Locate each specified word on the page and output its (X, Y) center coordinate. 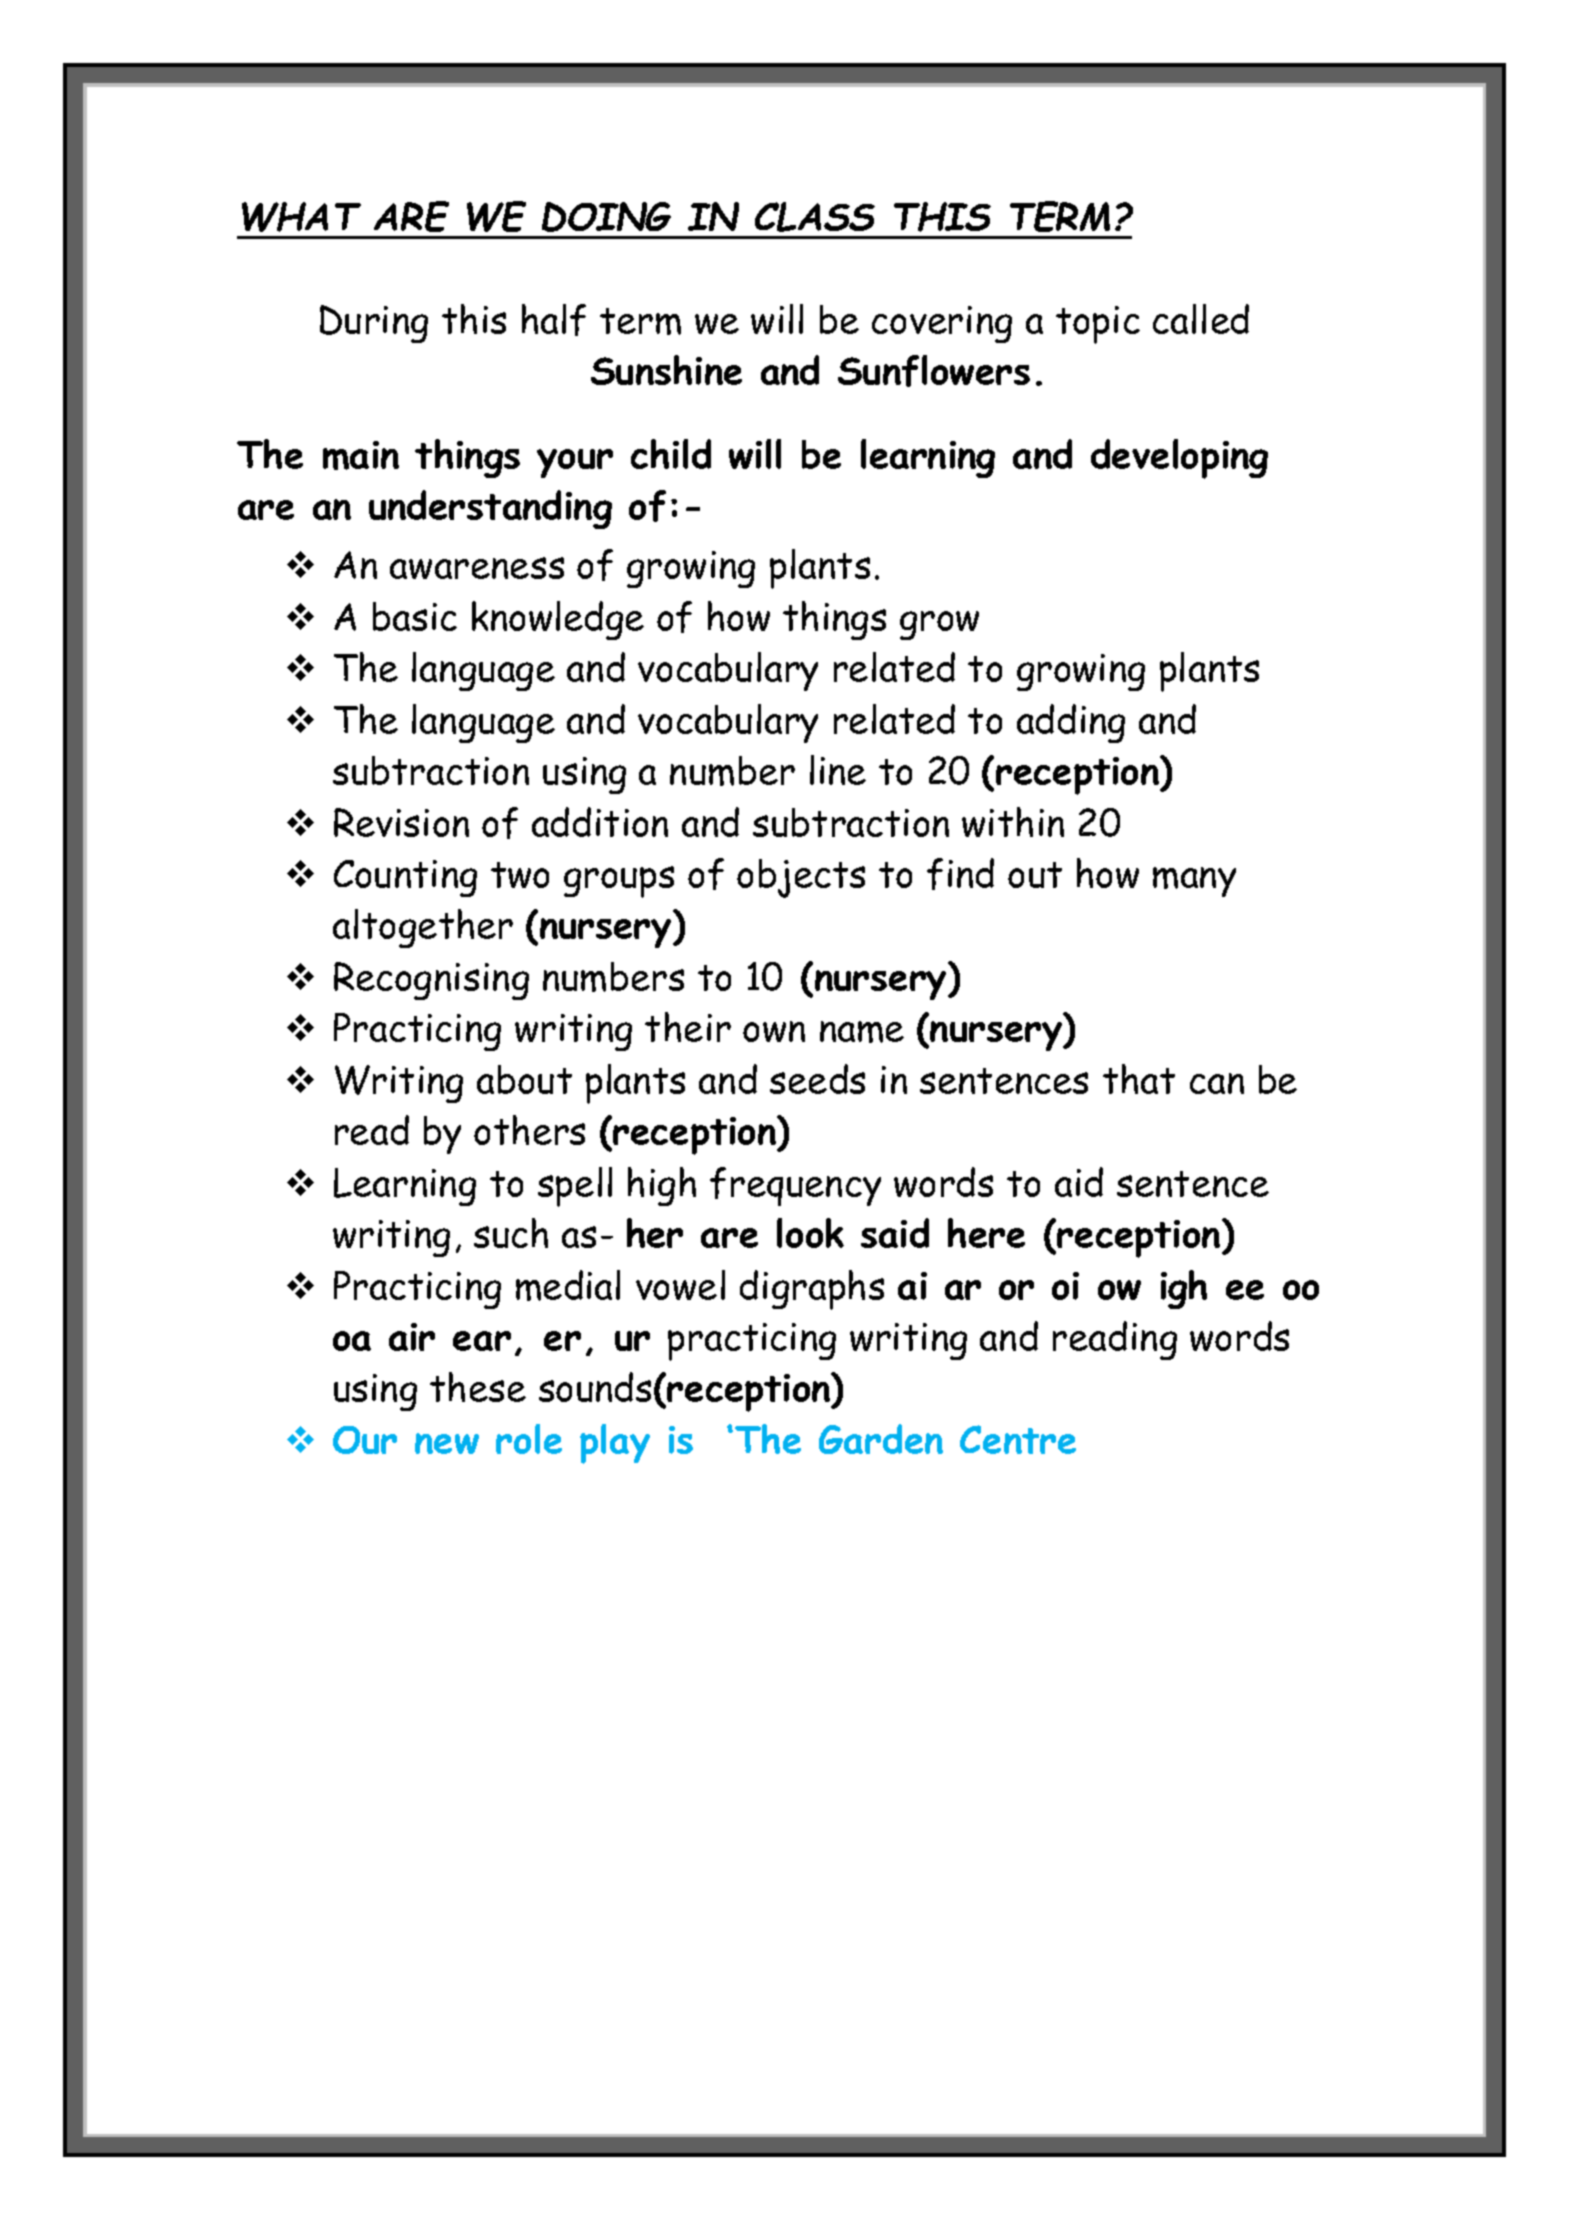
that (1139, 1079)
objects (801, 878)
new (447, 1443)
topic (1098, 325)
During (374, 324)
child (671, 454)
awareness (477, 568)
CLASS (815, 217)
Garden (881, 1439)
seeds (817, 1079)
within (1013, 822)
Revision (401, 822)
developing (1179, 459)
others (529, 1130)
